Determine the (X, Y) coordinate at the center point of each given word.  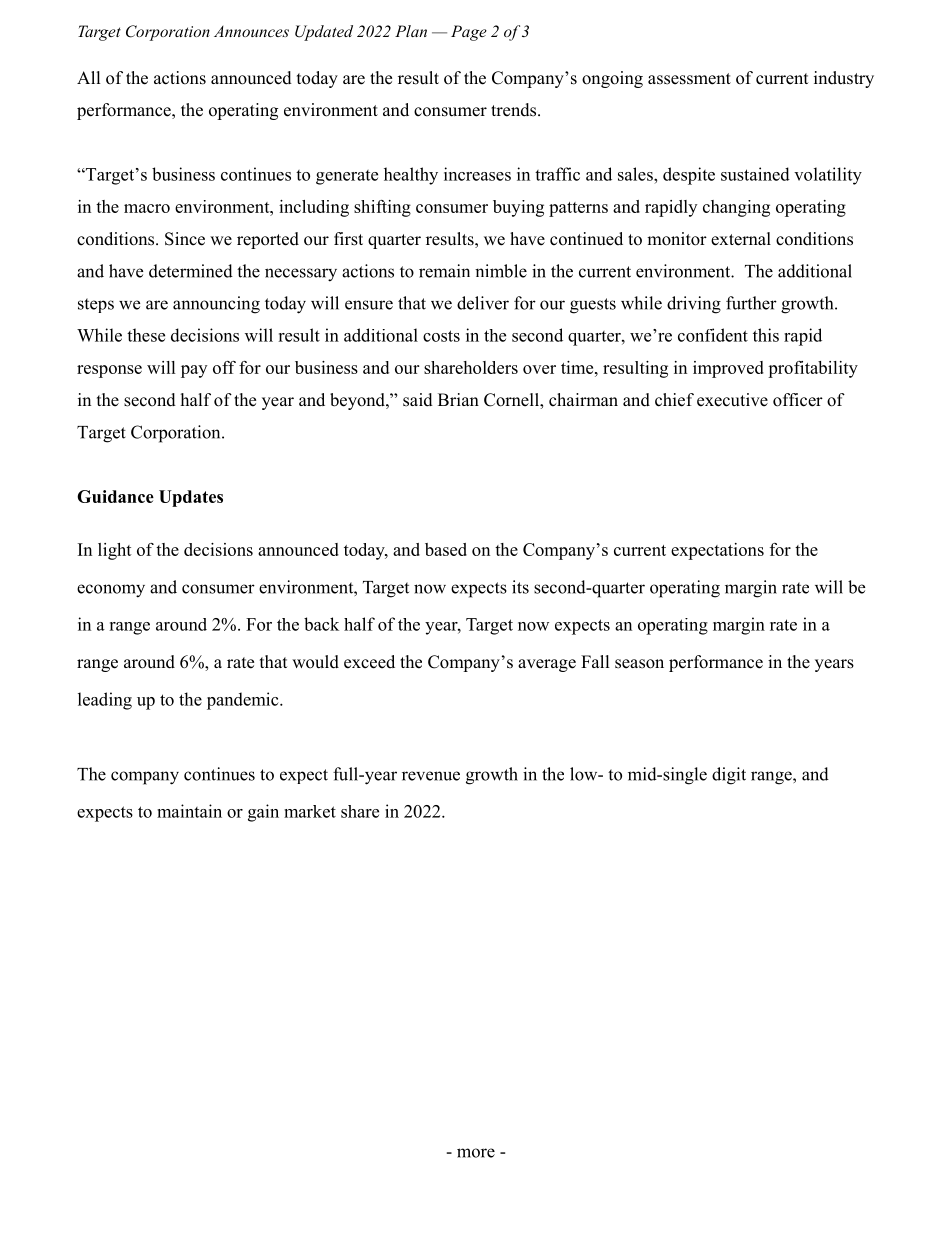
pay (194, 371)
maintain (189, 811)
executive (732, 400)
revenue (431, 776)
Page (469, 33)
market (310, 811)
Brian (458, 399)
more (476, 1153)
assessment (689, 79)
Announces (251, 31)
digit (729, 776)
